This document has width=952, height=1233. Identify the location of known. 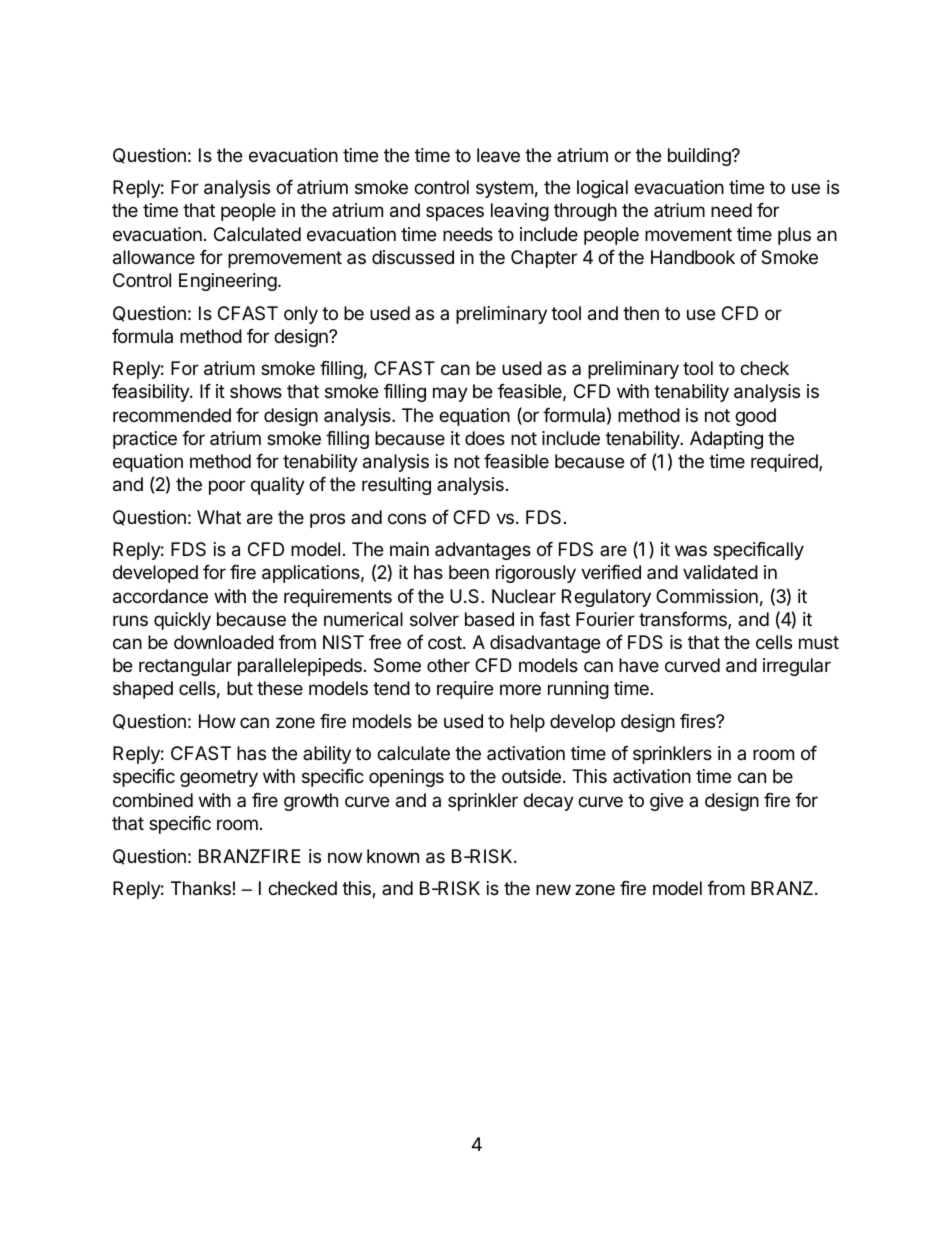
(393, 856).
